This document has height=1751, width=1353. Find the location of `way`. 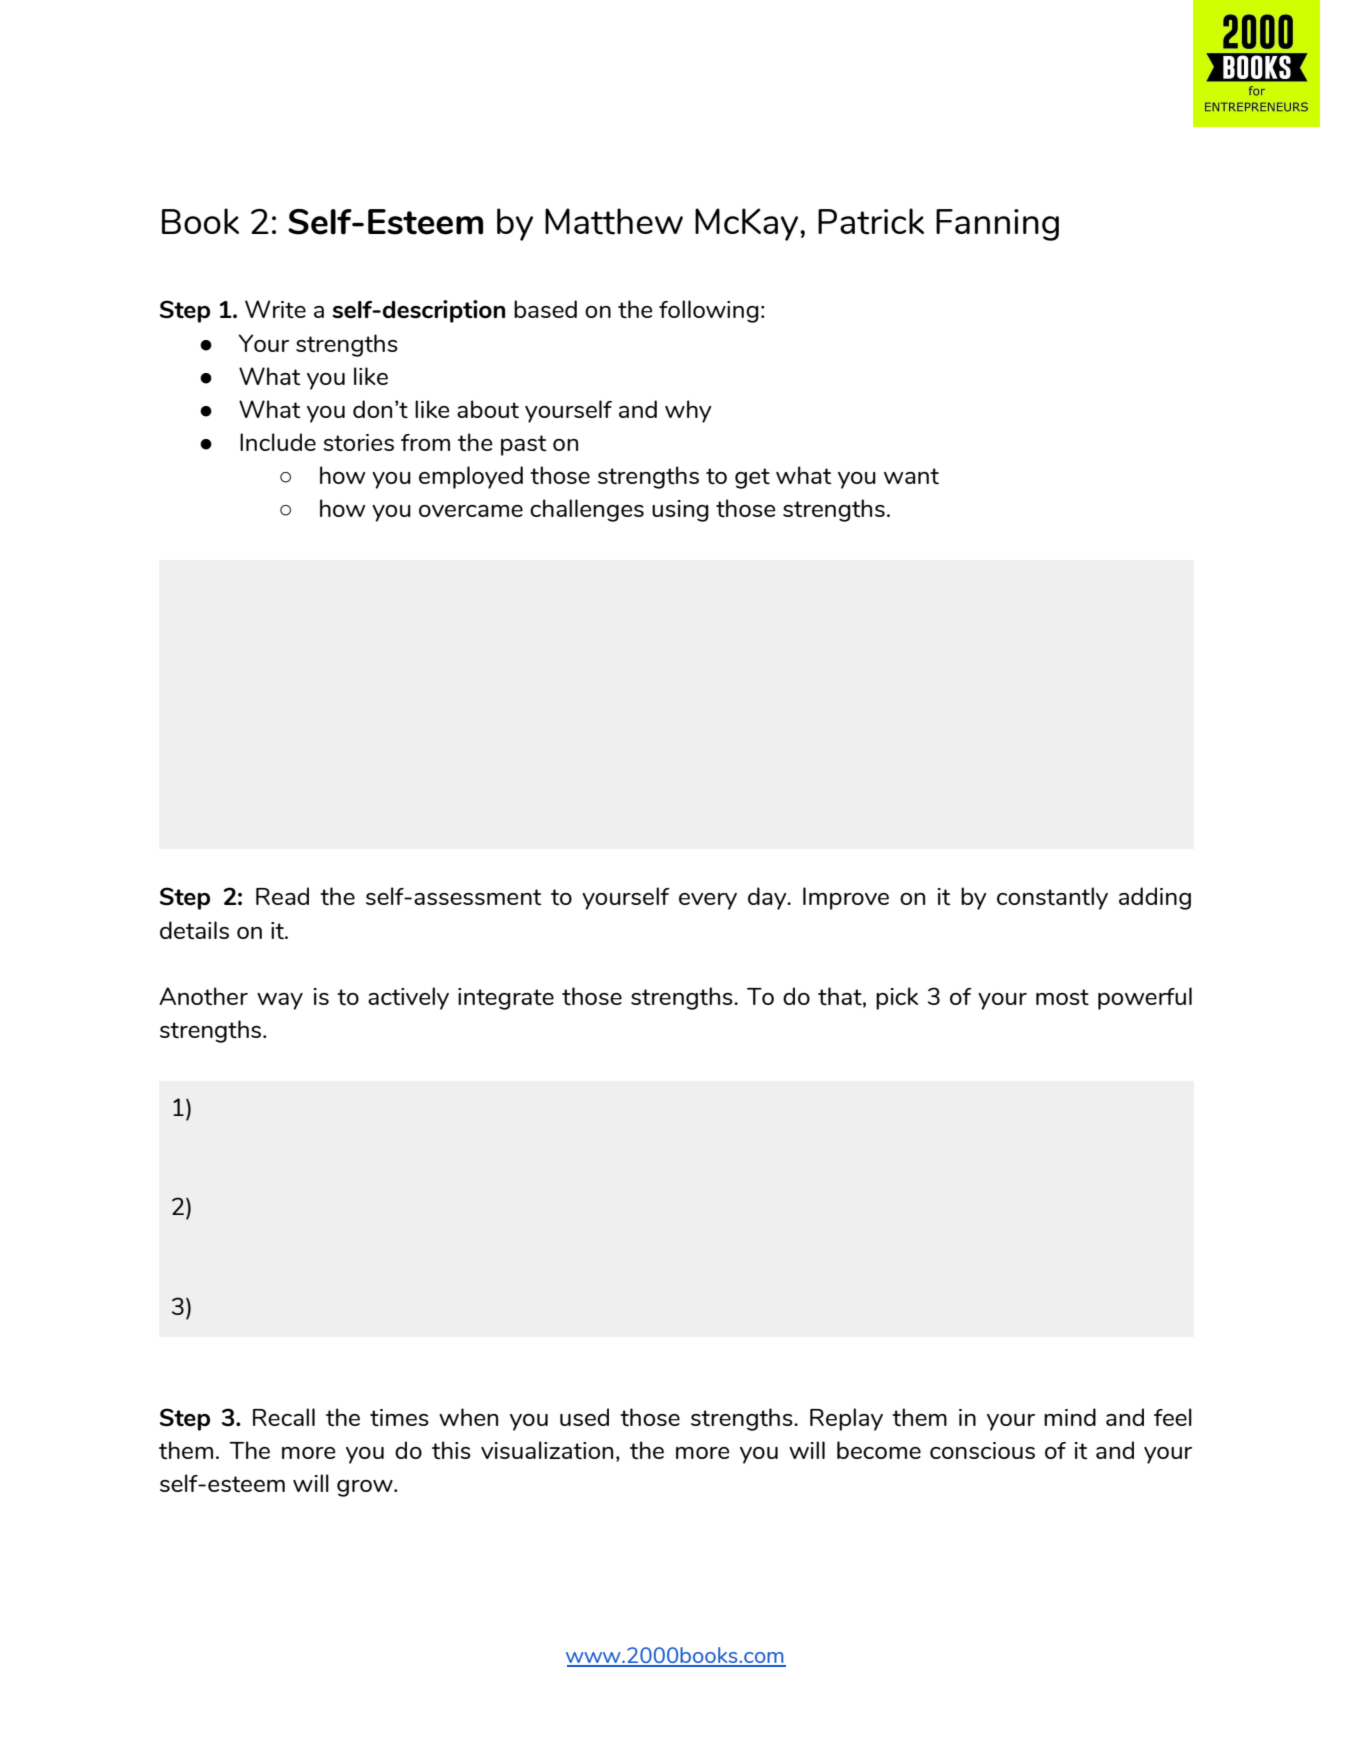

way is located at coordinates (280, 1001).
